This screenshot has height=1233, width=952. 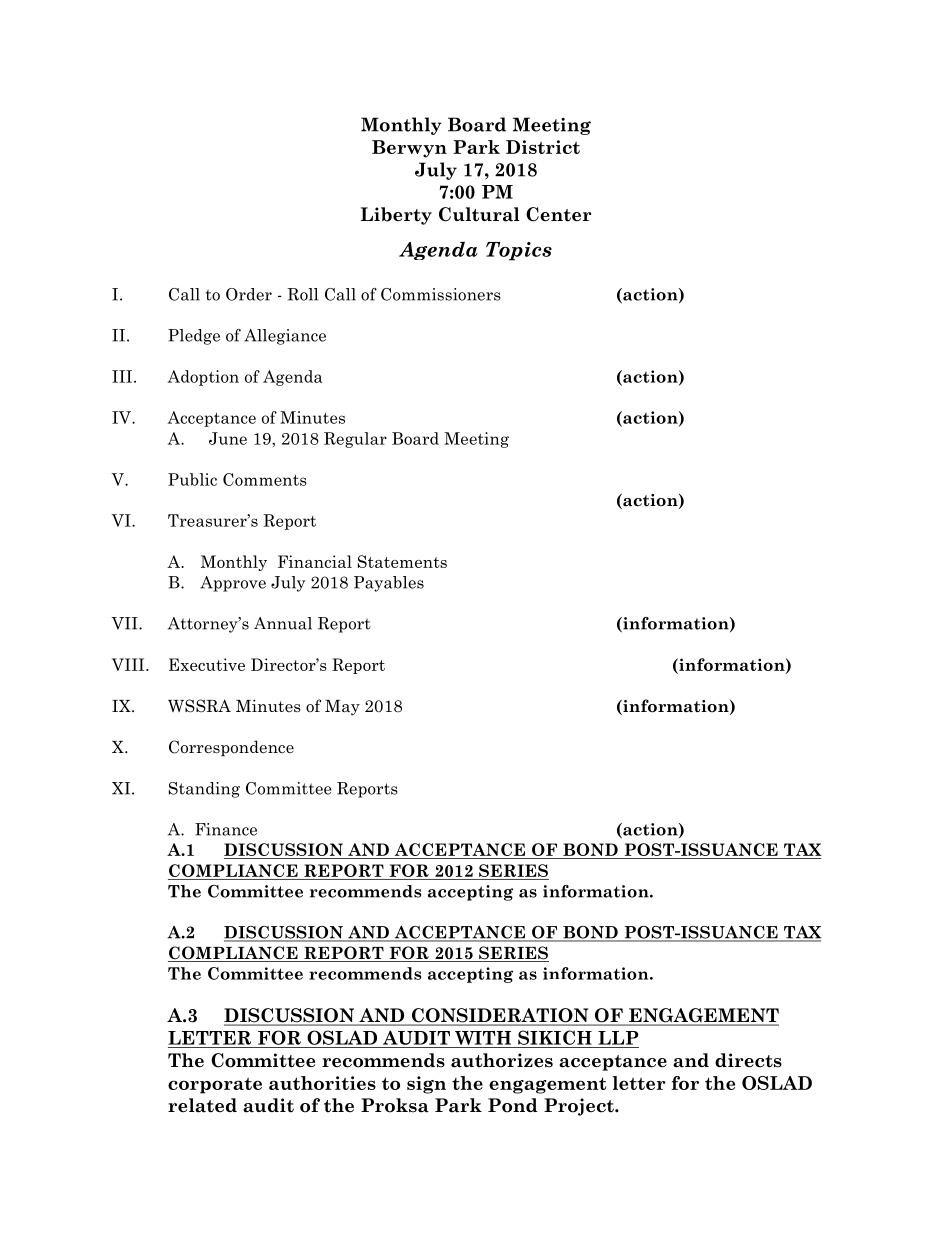 What do you see at coordinates (215, 1086) in the screenshot?
I see `corporate` at bounding box center [215, 1086].
